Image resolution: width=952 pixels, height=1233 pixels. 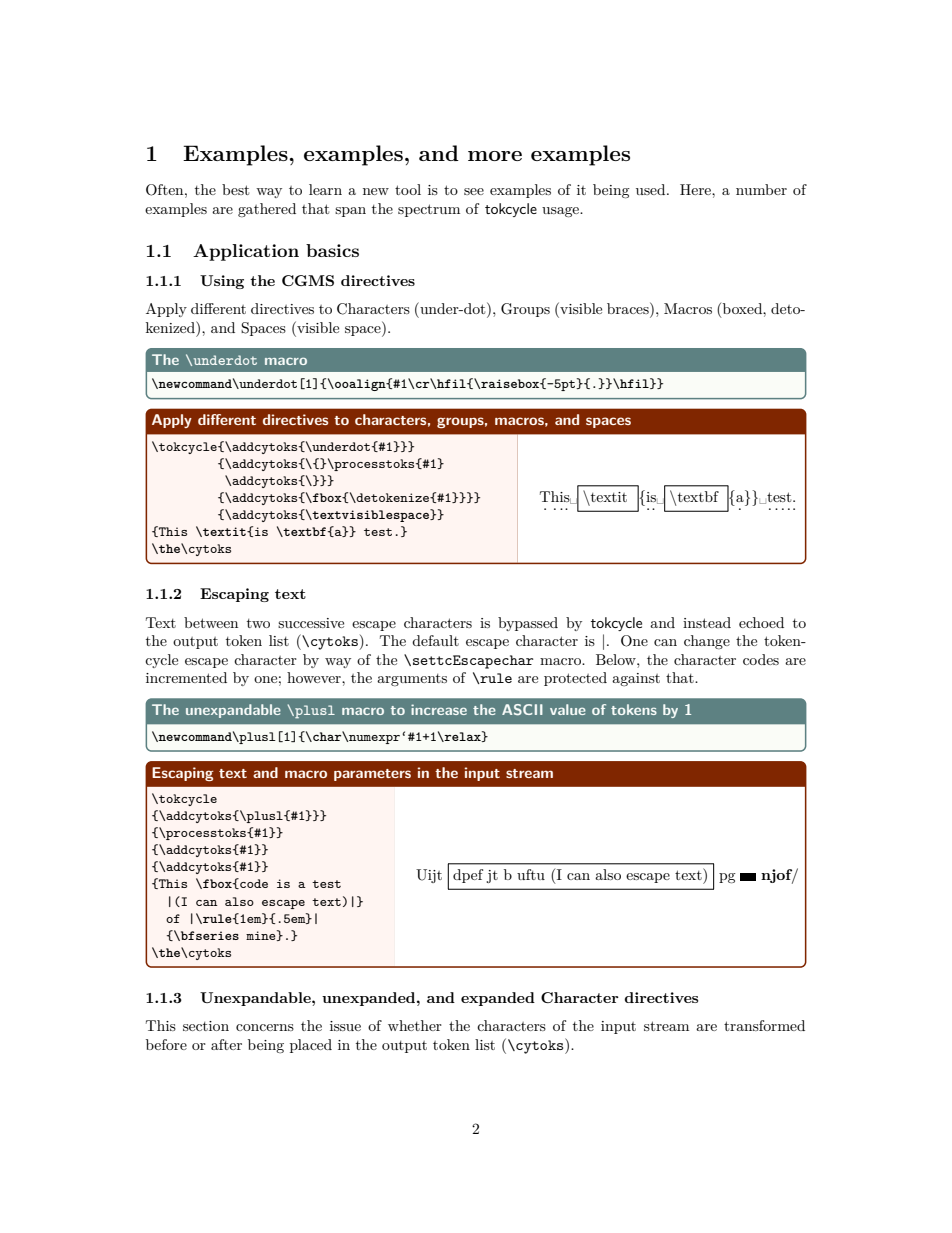 I want to click on CGMS, so click(x=308, y=280).
